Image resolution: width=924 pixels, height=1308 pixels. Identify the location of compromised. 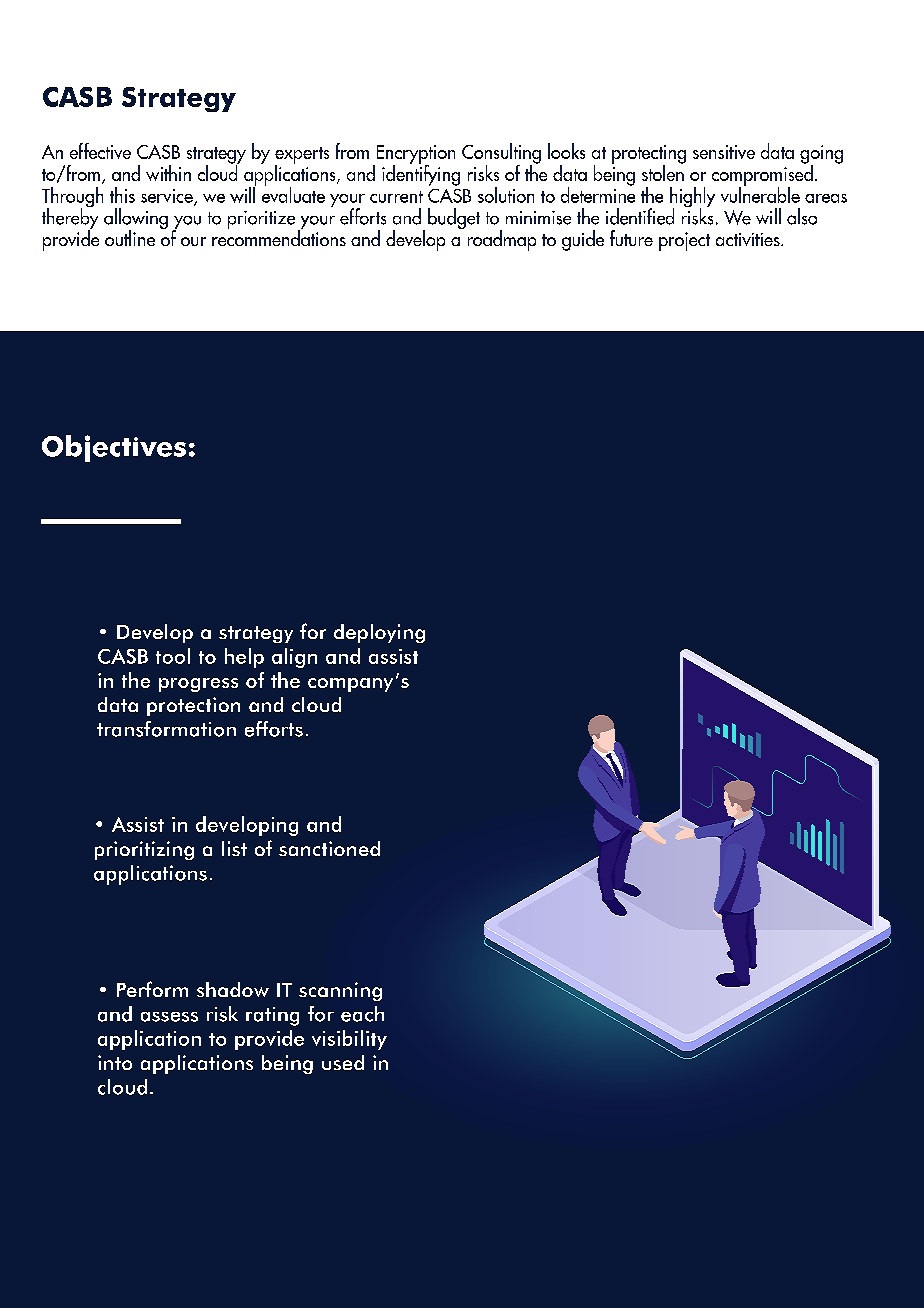
(762, 175).
